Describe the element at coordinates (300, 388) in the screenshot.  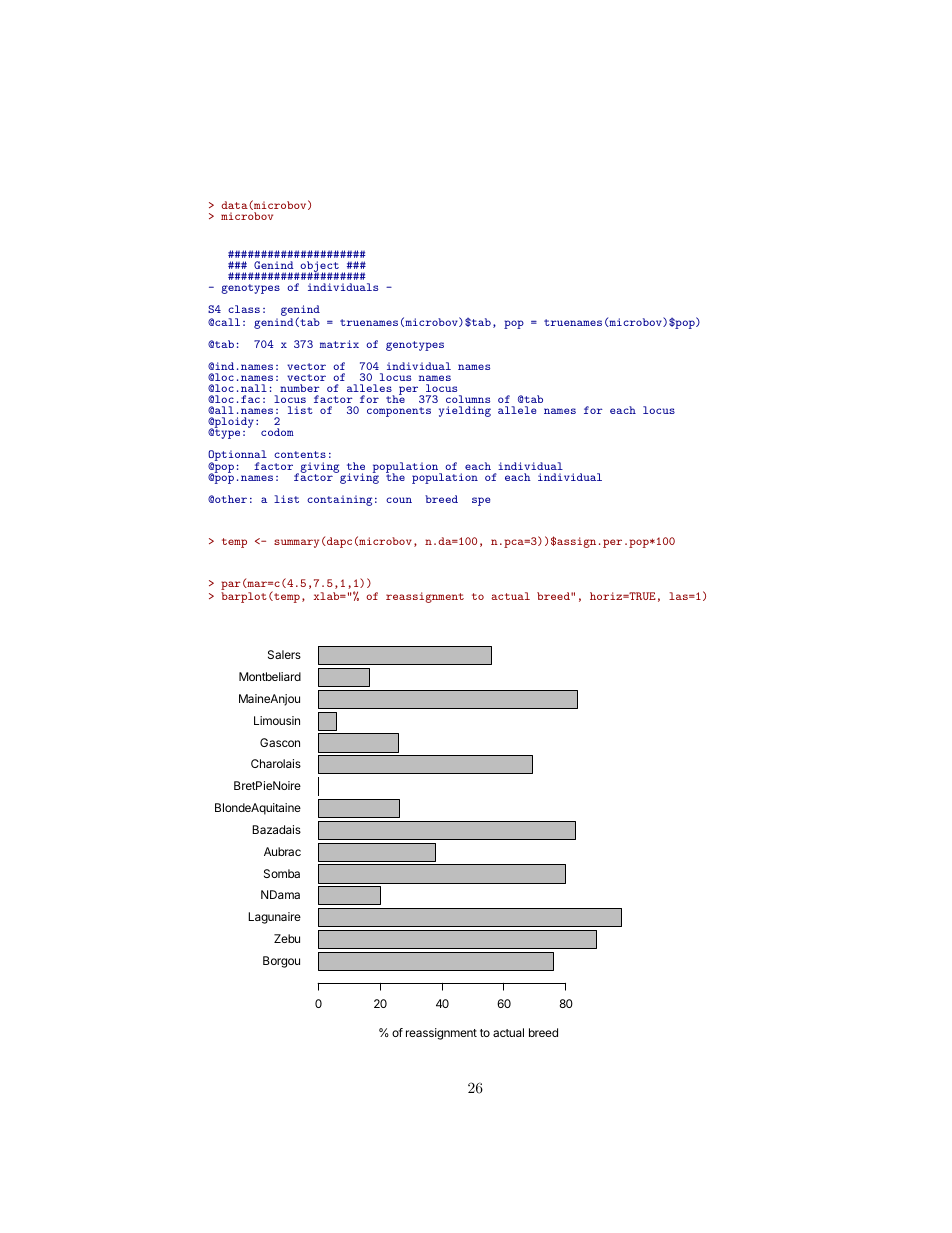
I see `number` at that location.
